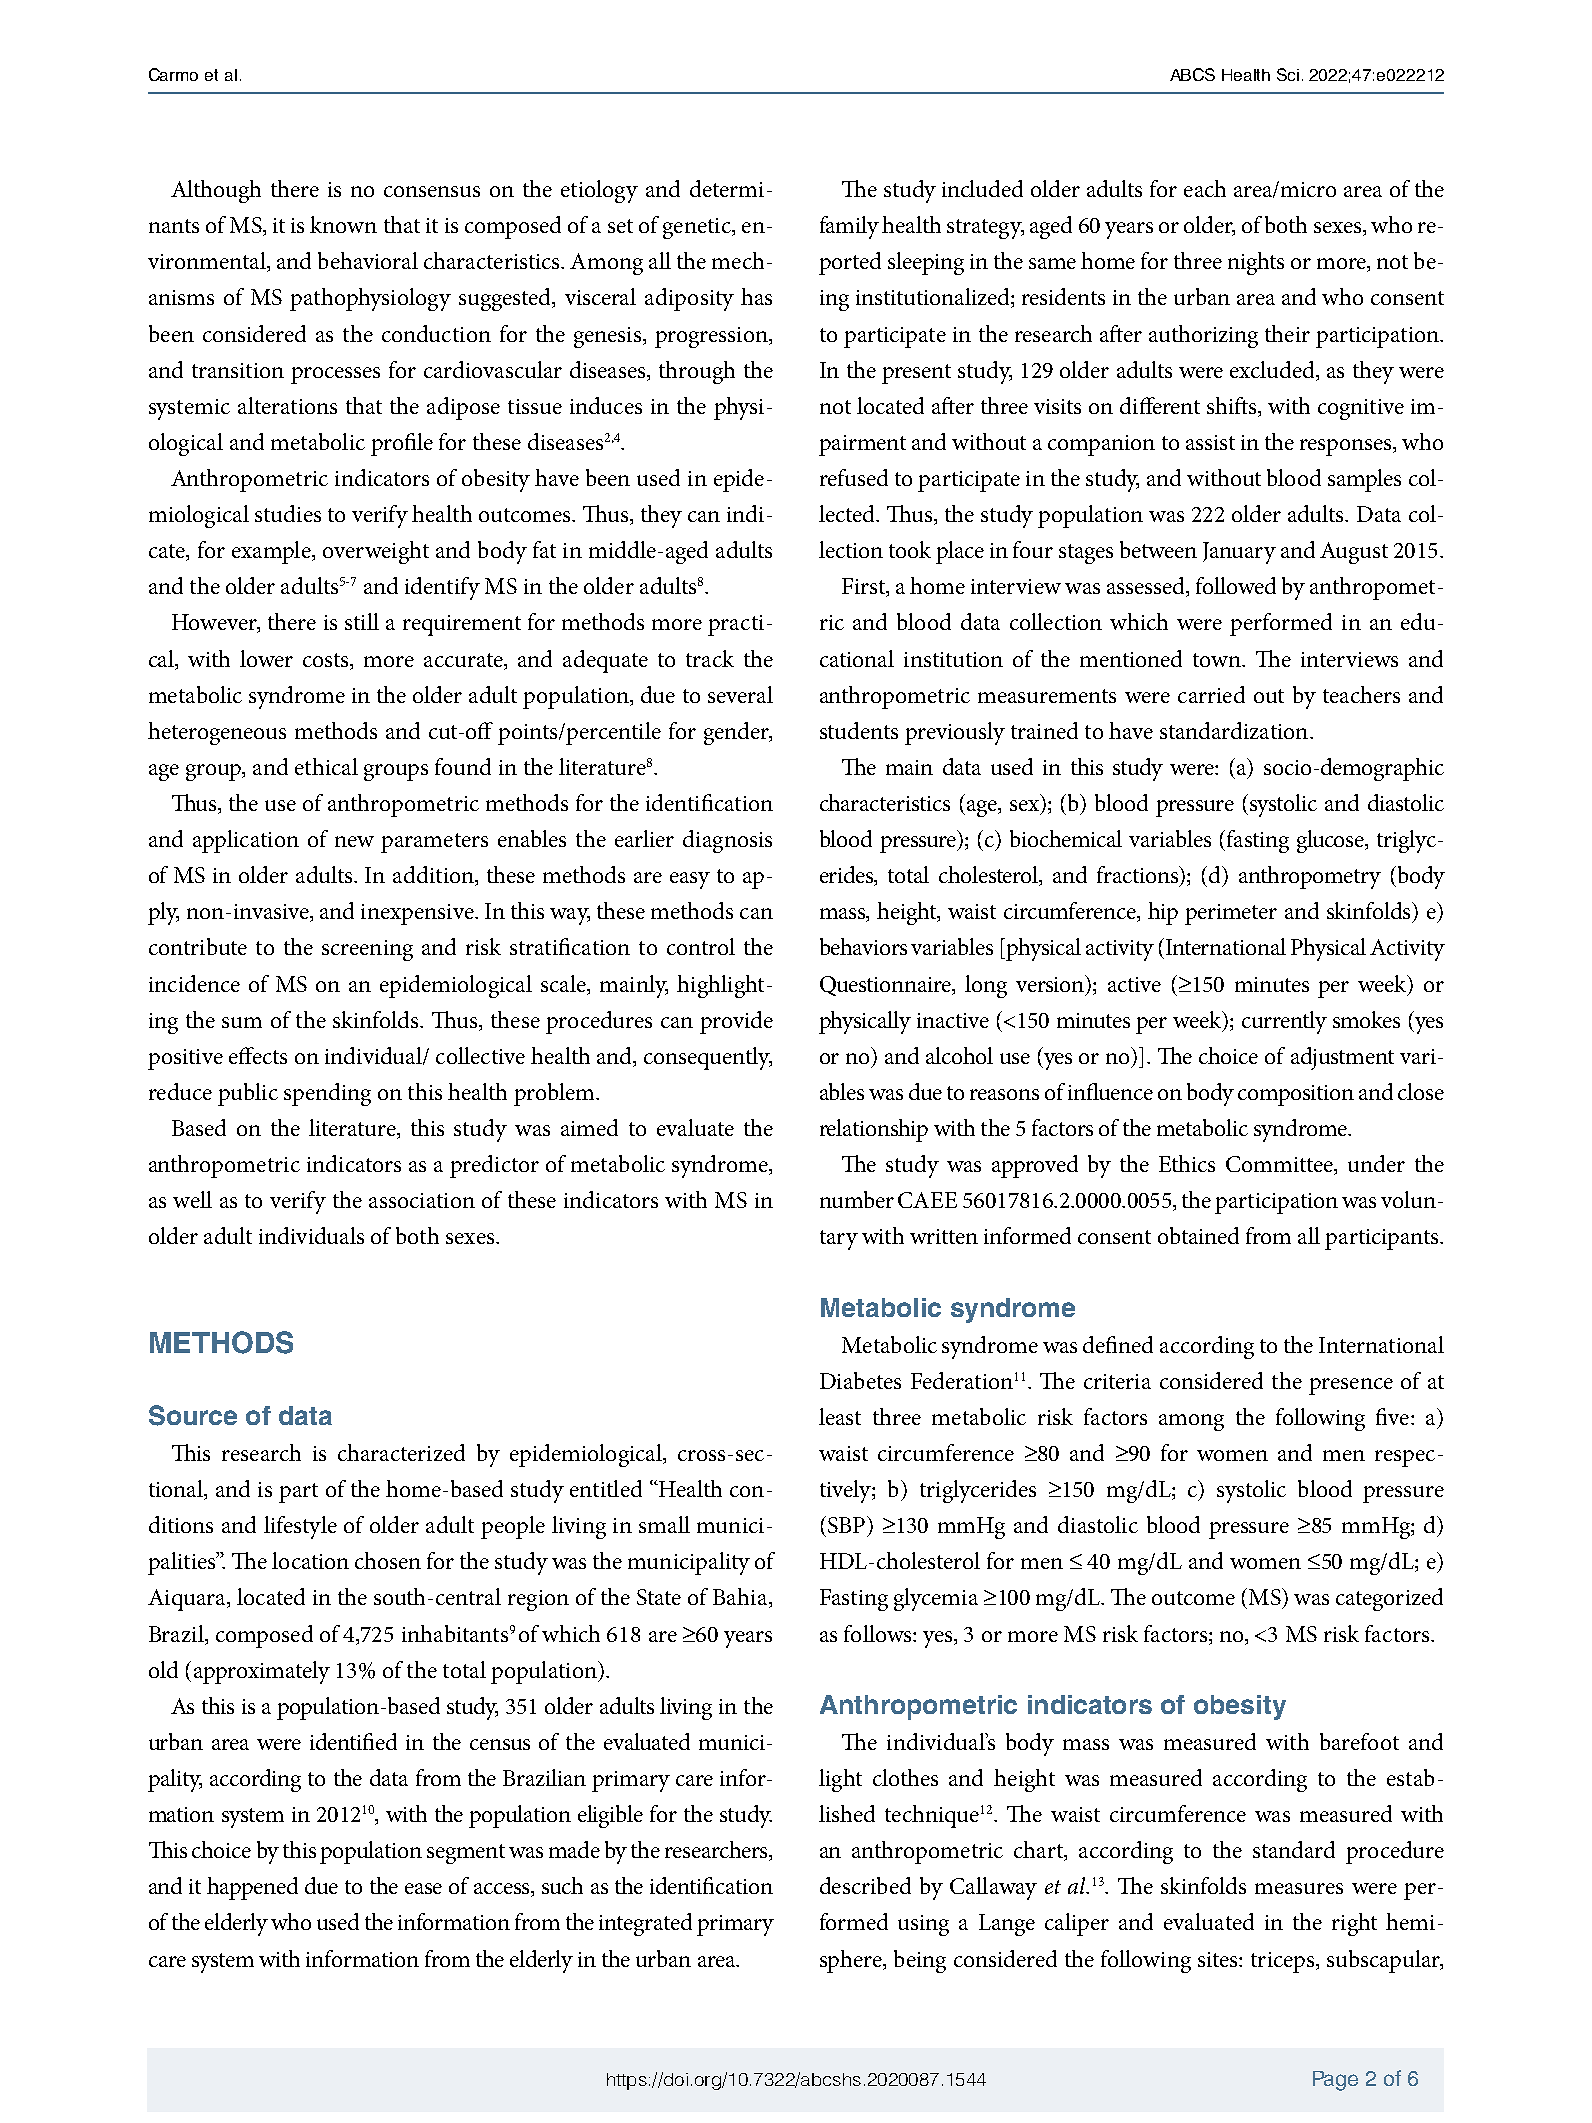 The image size is (1592, 2123). Describe the element at coordinates (1296, 1095) in the screenshot. I see `composition` at that location.
